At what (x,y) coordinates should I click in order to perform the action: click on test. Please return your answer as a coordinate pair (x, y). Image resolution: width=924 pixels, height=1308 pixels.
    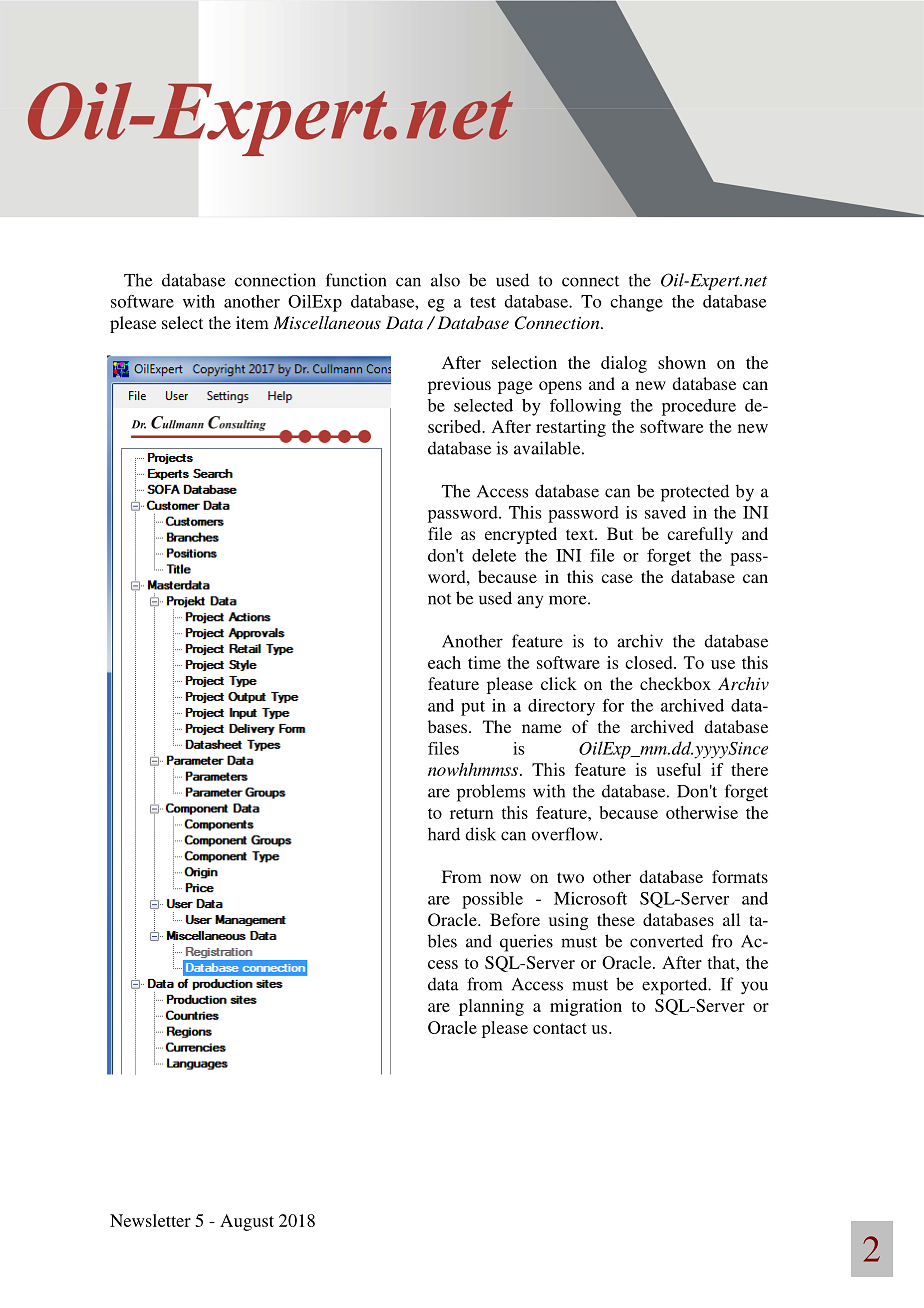
    Looking at the image, I should click on (483, 302).
